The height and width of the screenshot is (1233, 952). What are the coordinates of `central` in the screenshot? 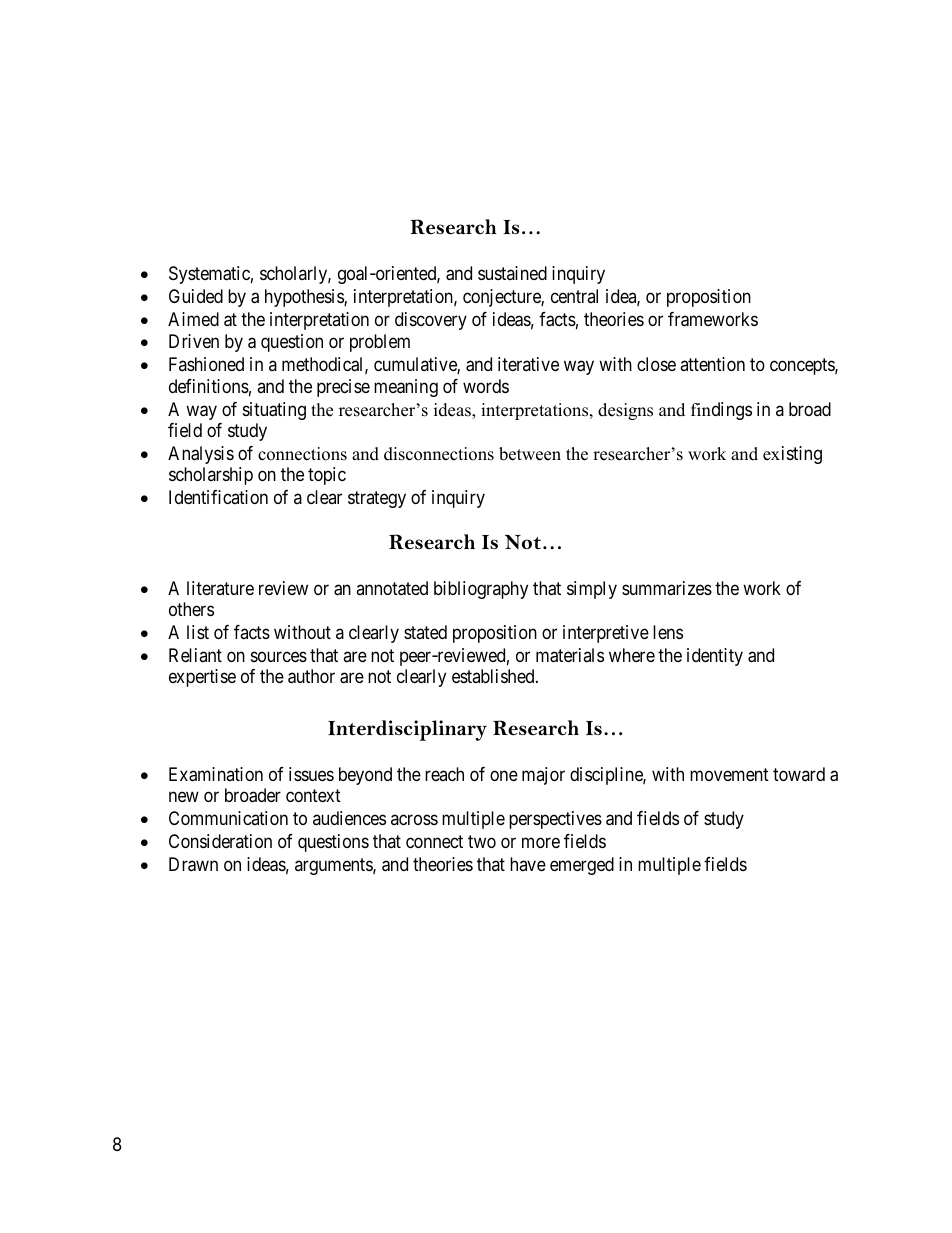 It's located at (574, 296).
